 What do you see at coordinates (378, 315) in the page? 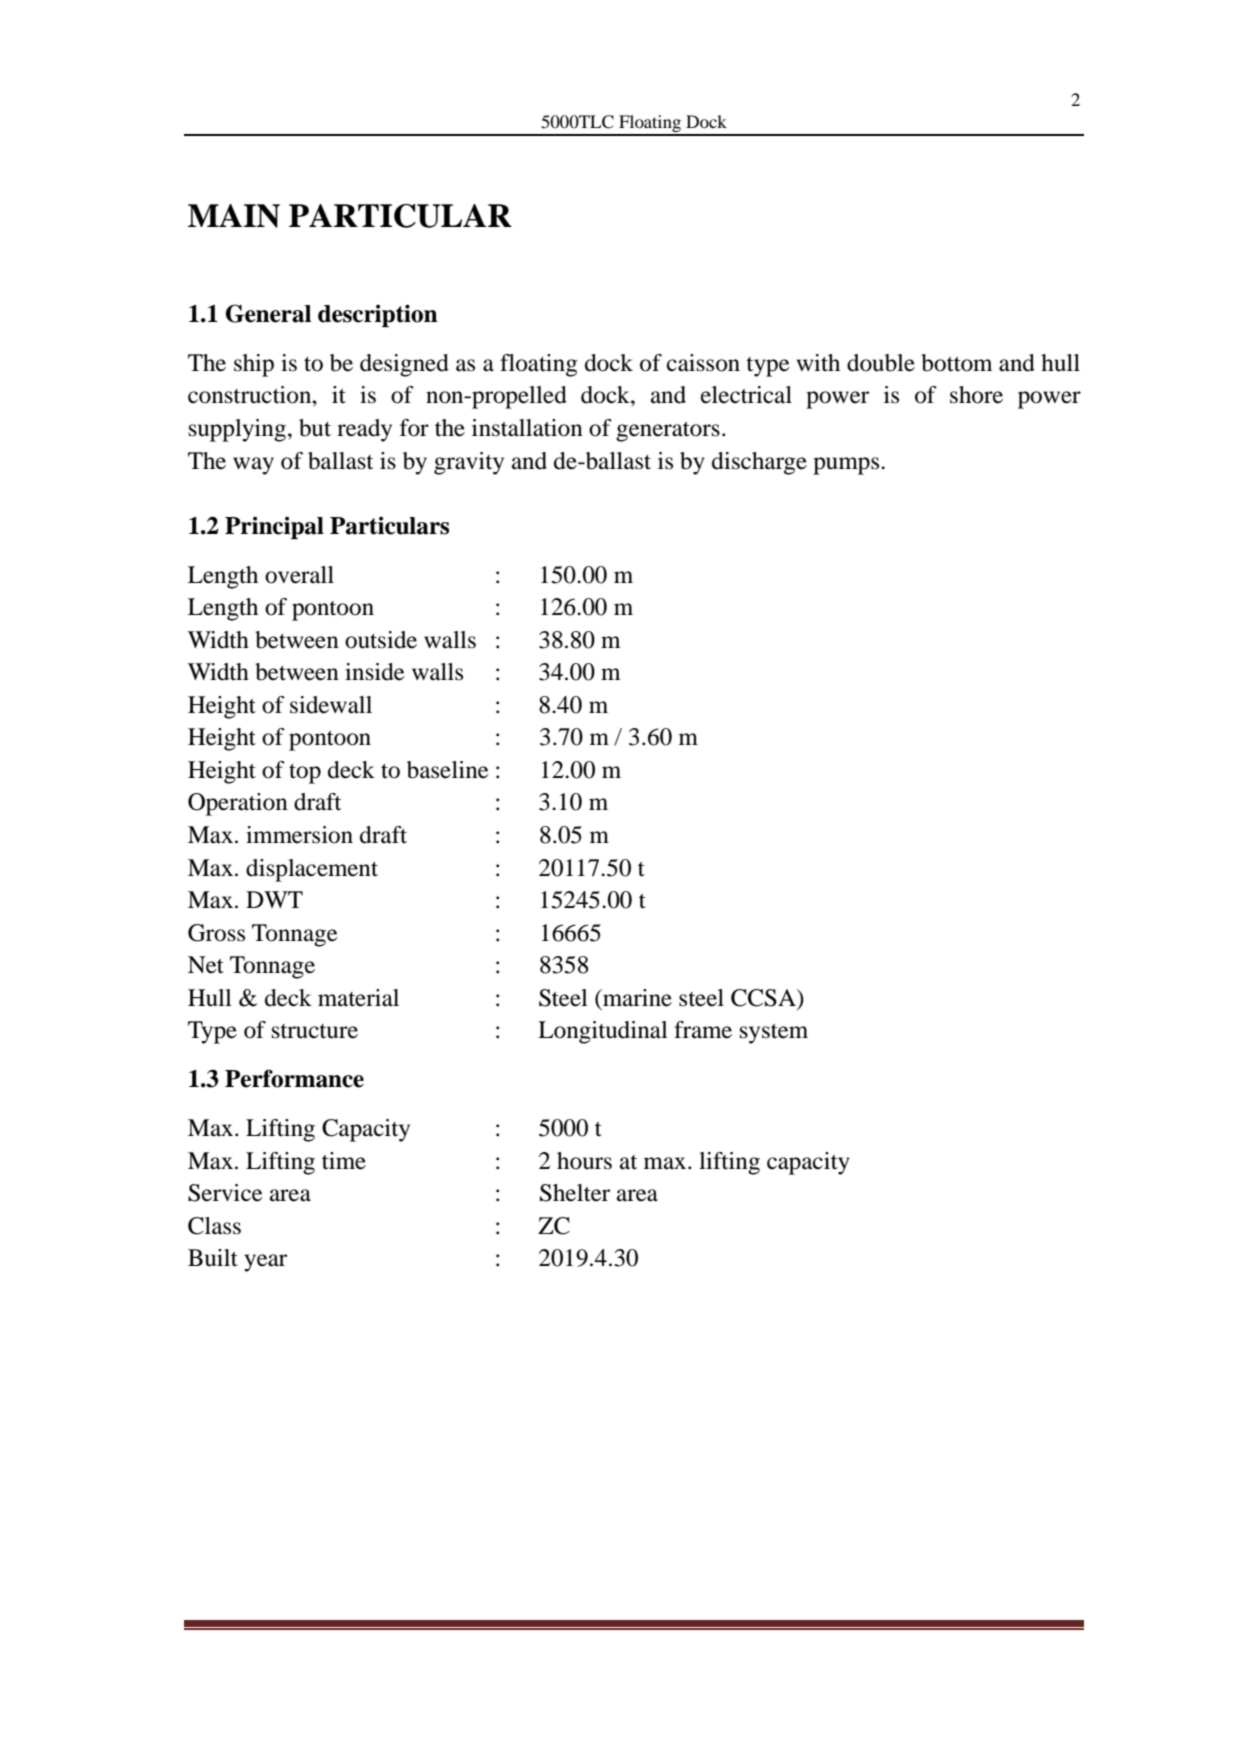
I see `description` at bounding box center [378, 315].
